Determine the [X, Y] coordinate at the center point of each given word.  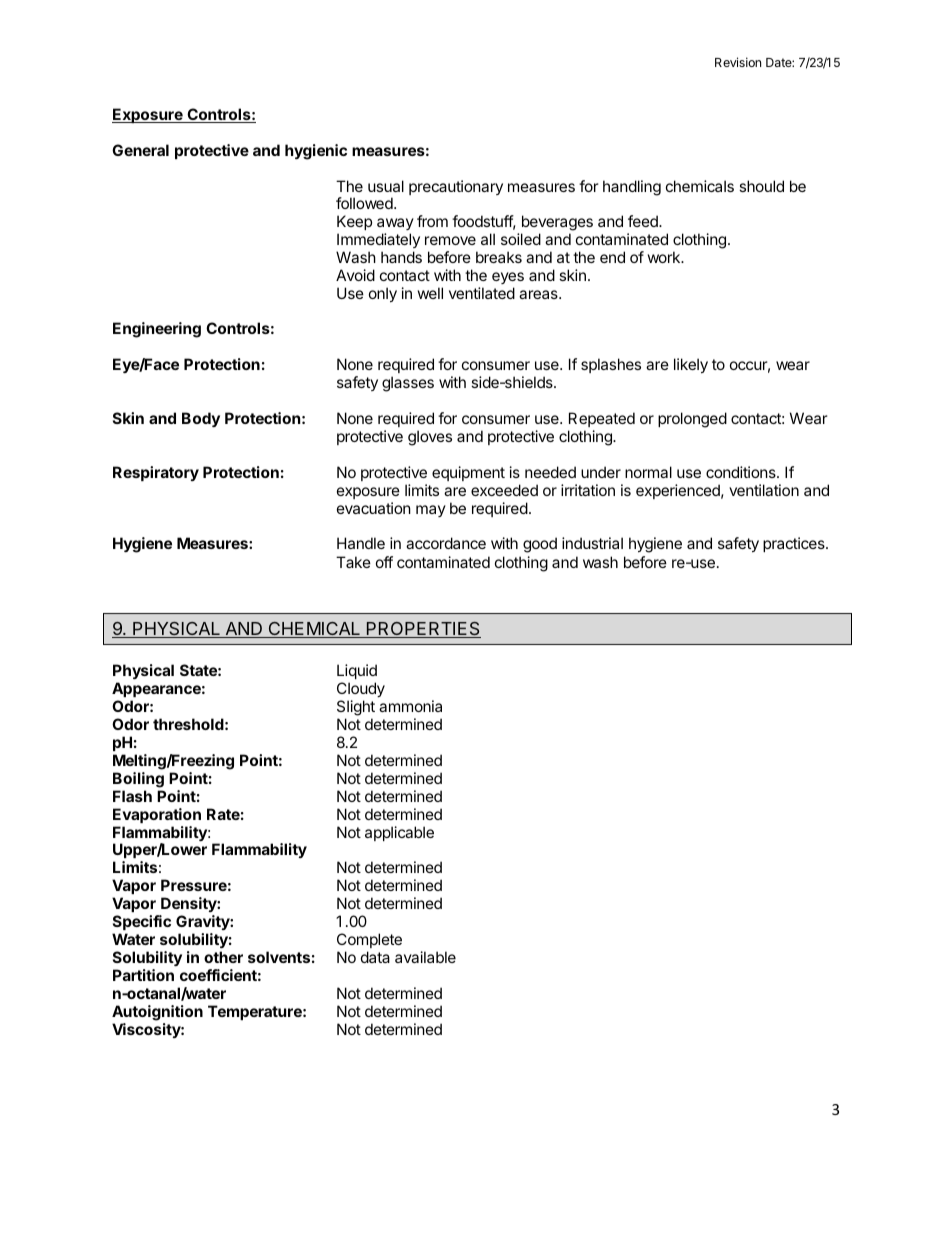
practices [795, 544]
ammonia [410, 706]
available [425, 957]
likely [691, 365]
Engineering [157, 330]
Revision [738, 62]
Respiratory [156, 473]
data [375, 957]
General [140, 150]
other [223, 957]
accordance [446, 543]
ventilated [482, 293]
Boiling [138, 780]
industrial [592, 543]
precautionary [456, 187]
